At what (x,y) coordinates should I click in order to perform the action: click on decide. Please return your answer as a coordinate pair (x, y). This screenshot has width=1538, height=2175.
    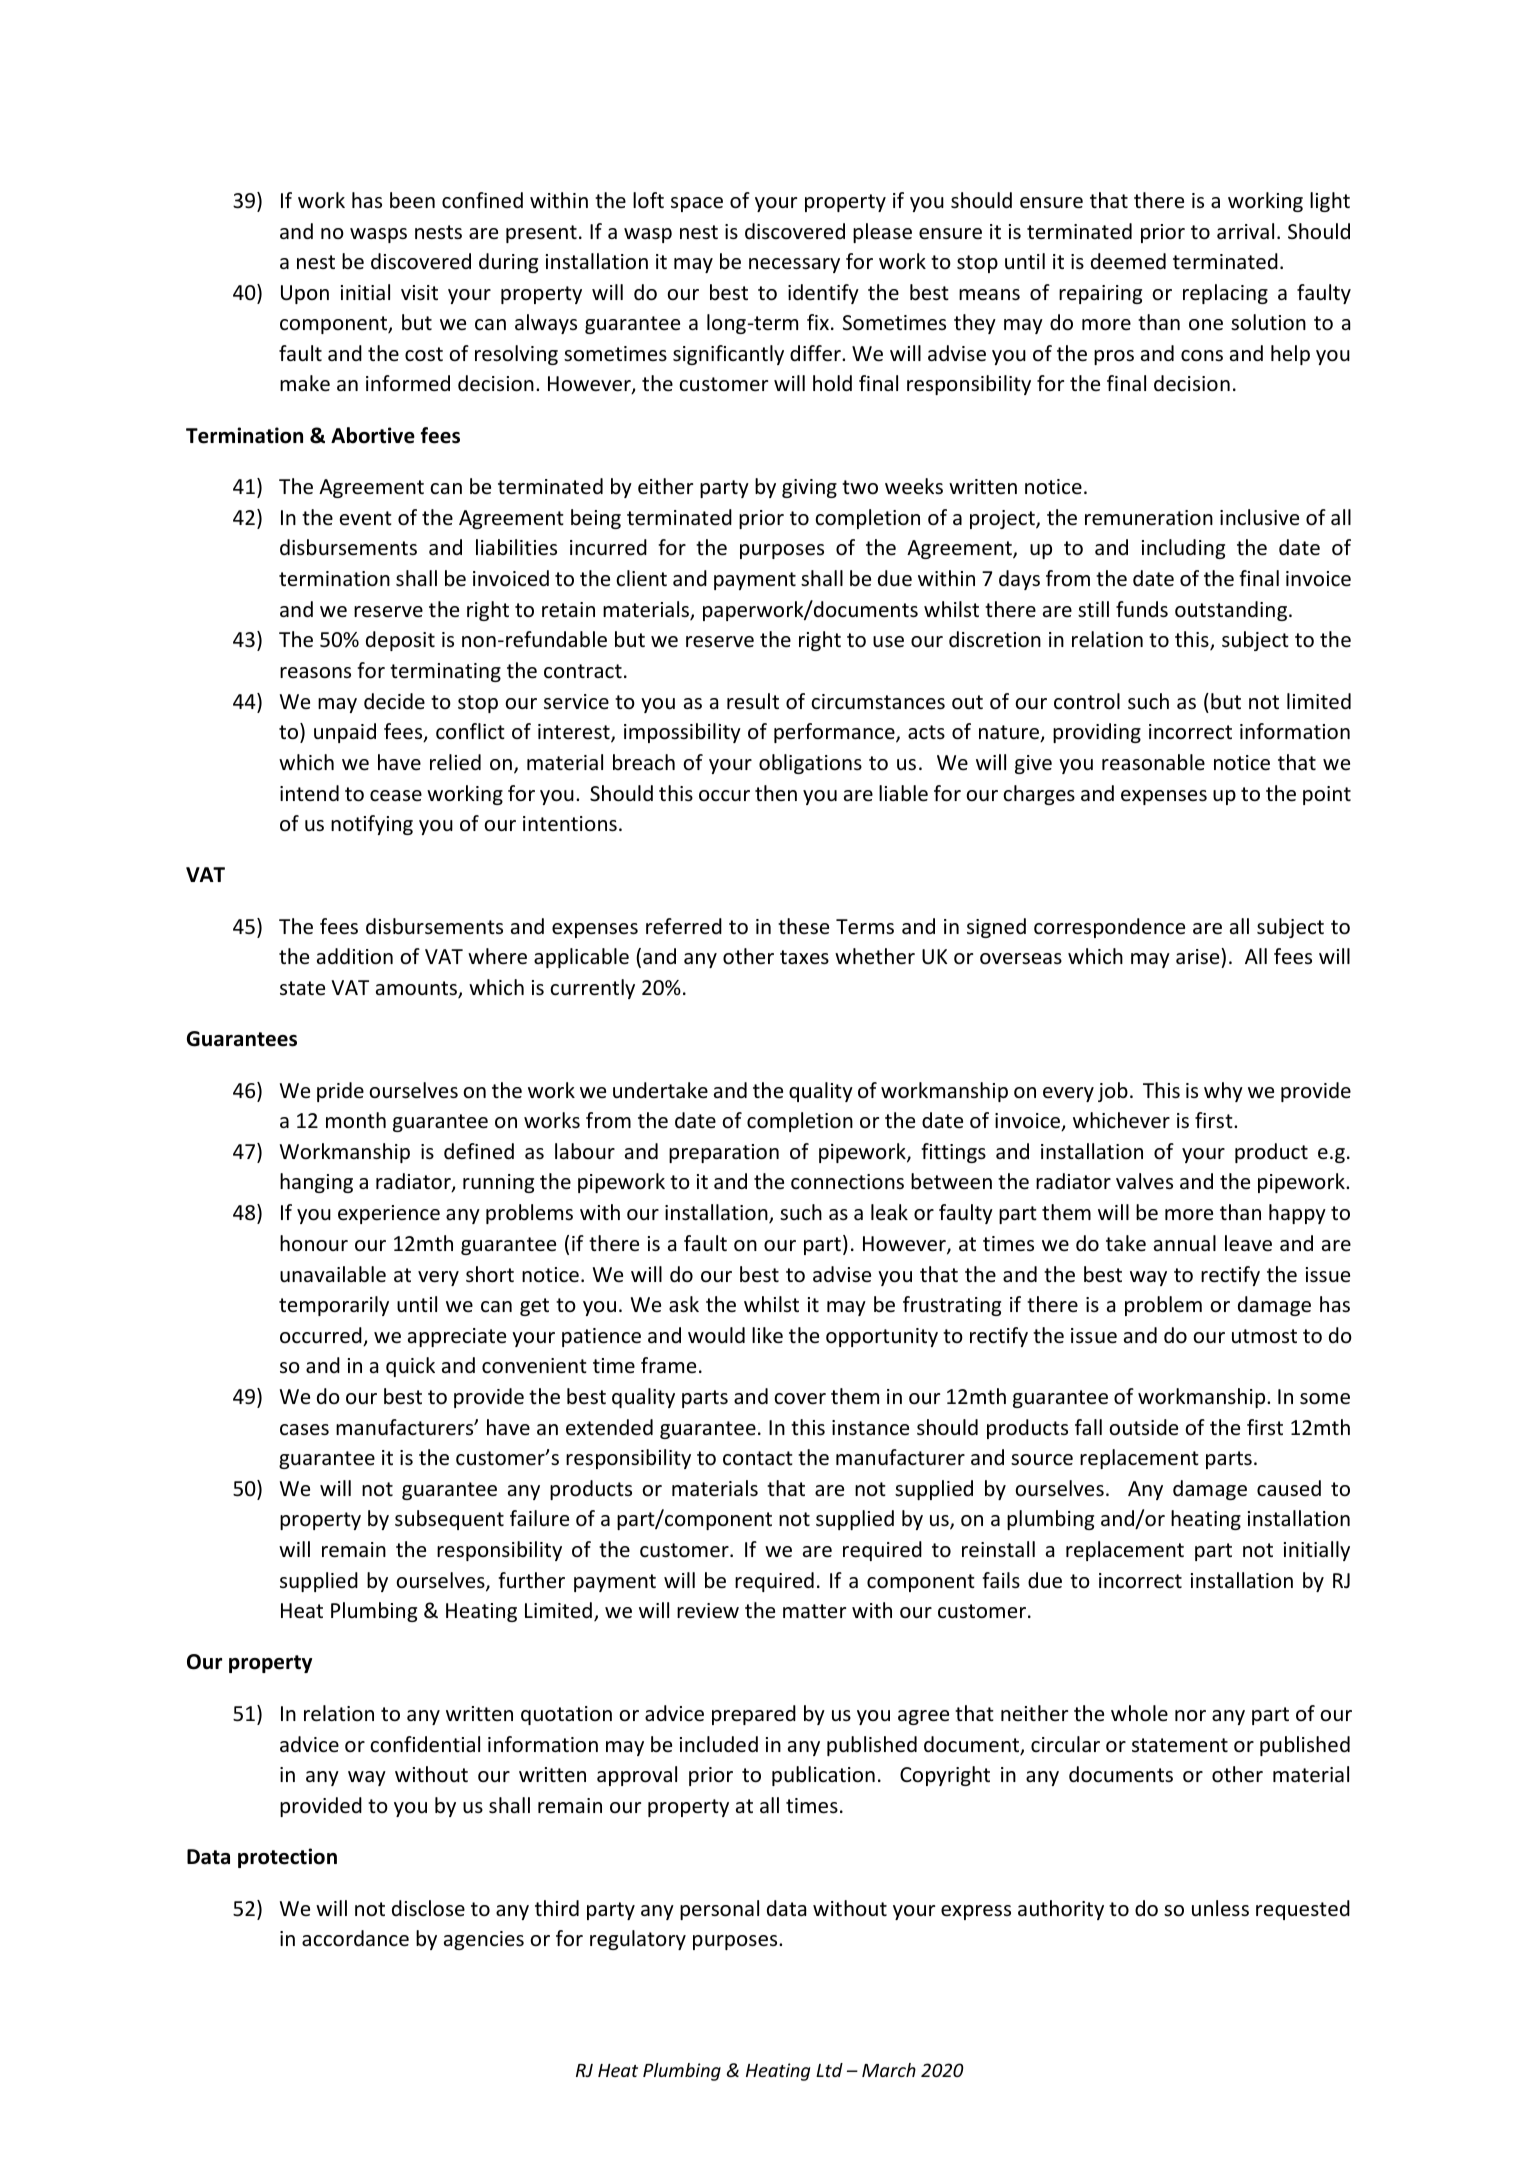
    Looking at the image, I should click on (394, 701).
